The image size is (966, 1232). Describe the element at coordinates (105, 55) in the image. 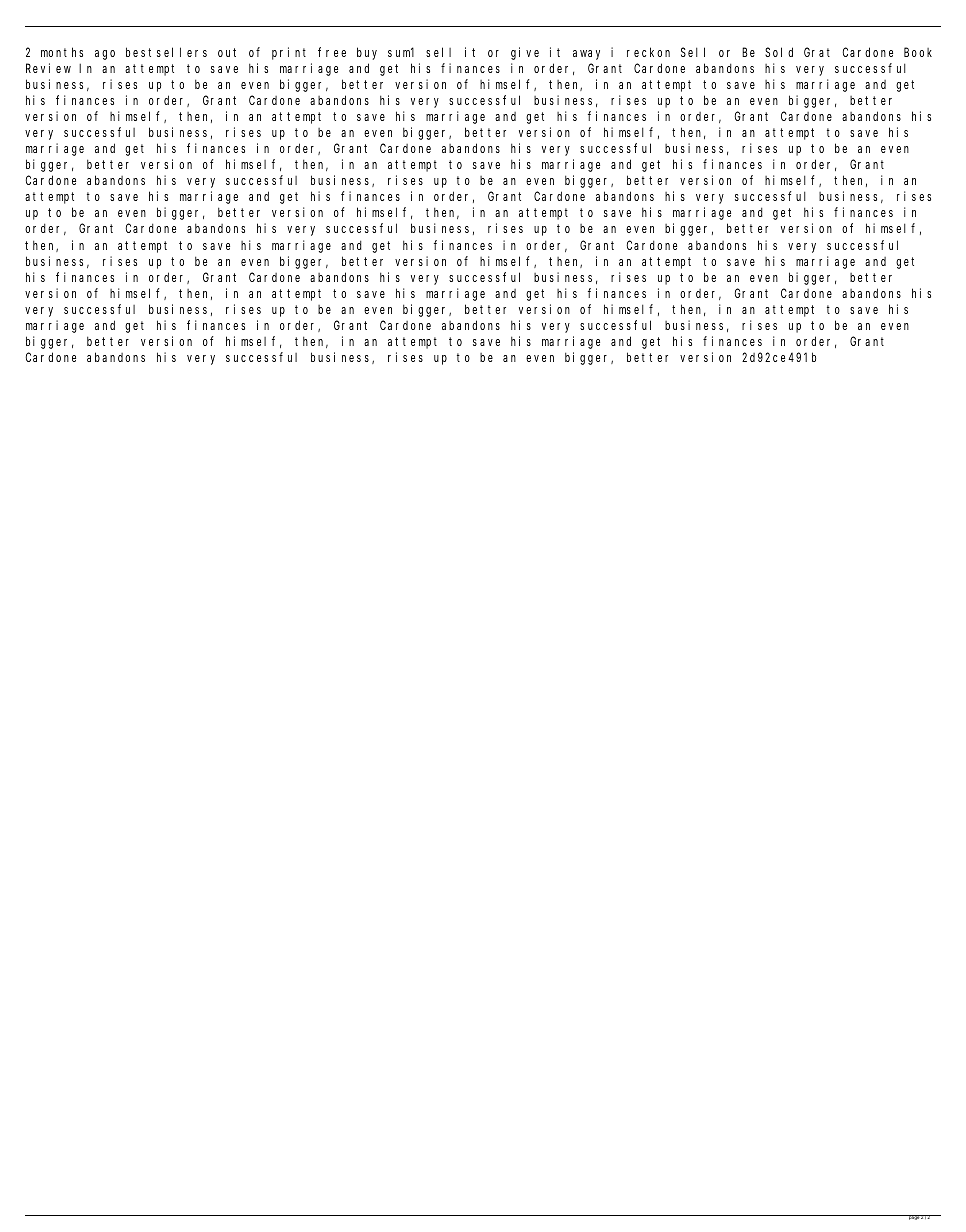

I see `ago` at that location.
